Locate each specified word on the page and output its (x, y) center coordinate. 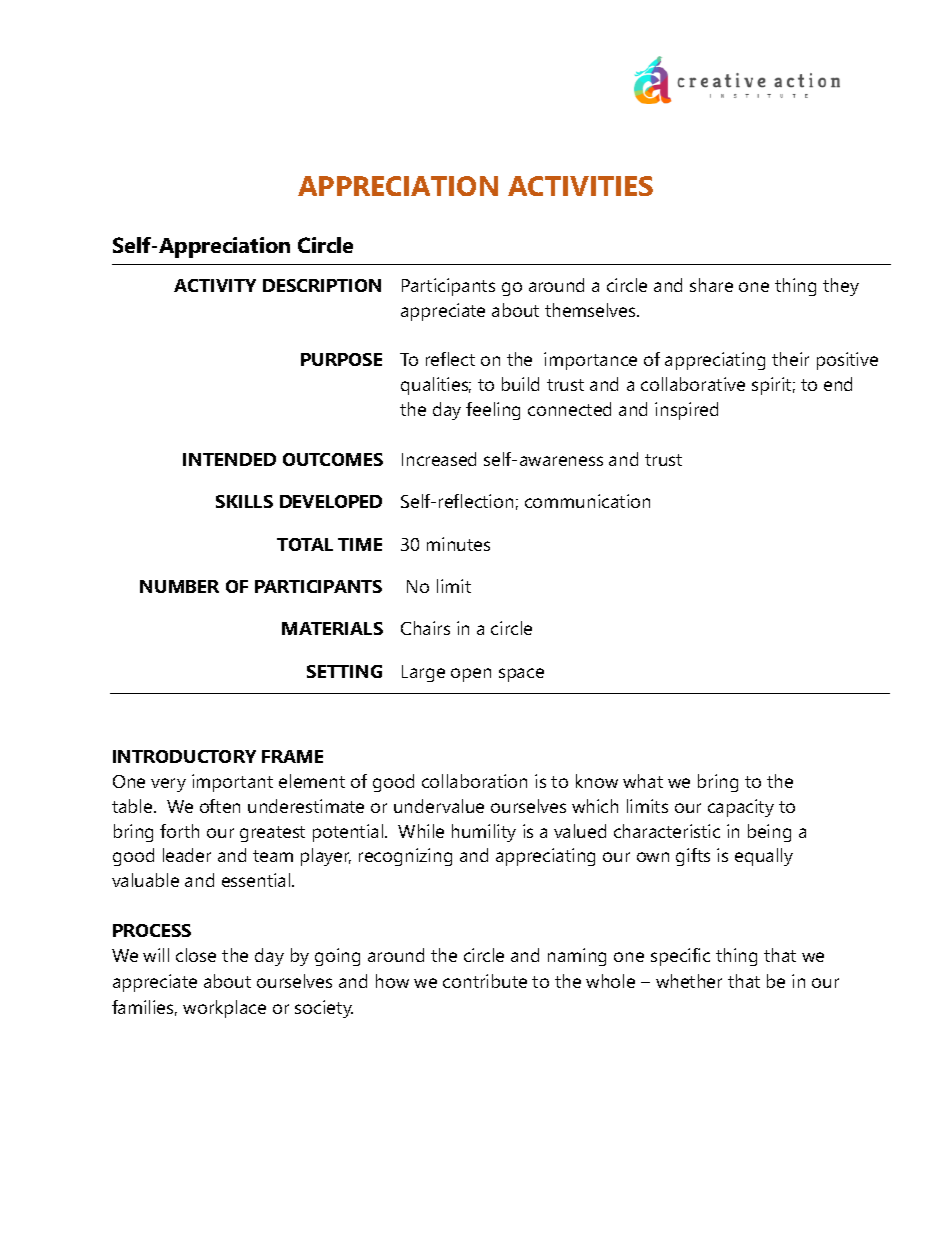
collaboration (474, 781)
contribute (485, 981)
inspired (686, 411)
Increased (439, 459)
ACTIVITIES (580, 186)
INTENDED (229, 459)
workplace (224, 1009)
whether (689, 981)
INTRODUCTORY (184, 756)
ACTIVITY (215, 285)
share (711, 285)
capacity (741, 808)
